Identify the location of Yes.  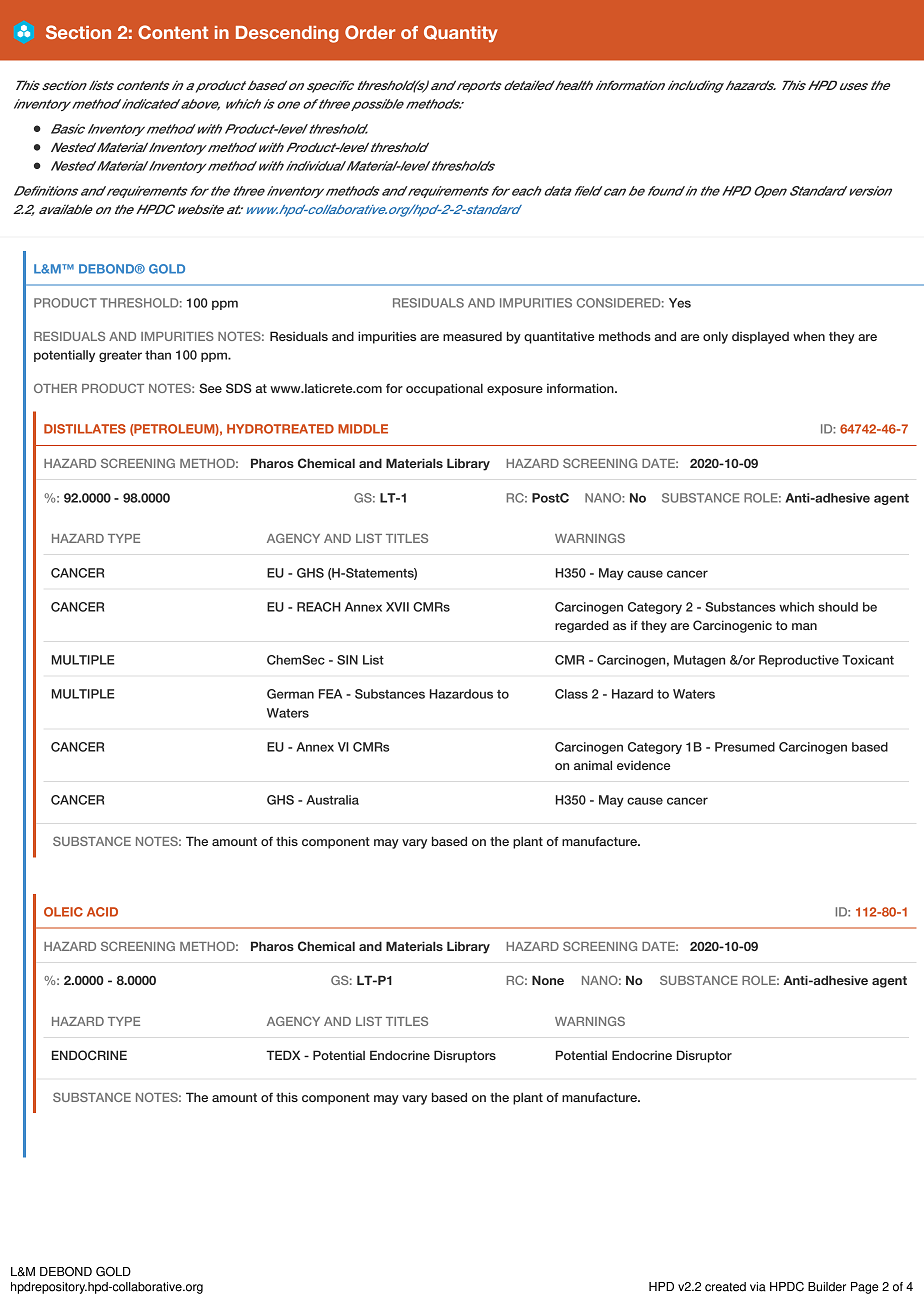
(680, 303).
